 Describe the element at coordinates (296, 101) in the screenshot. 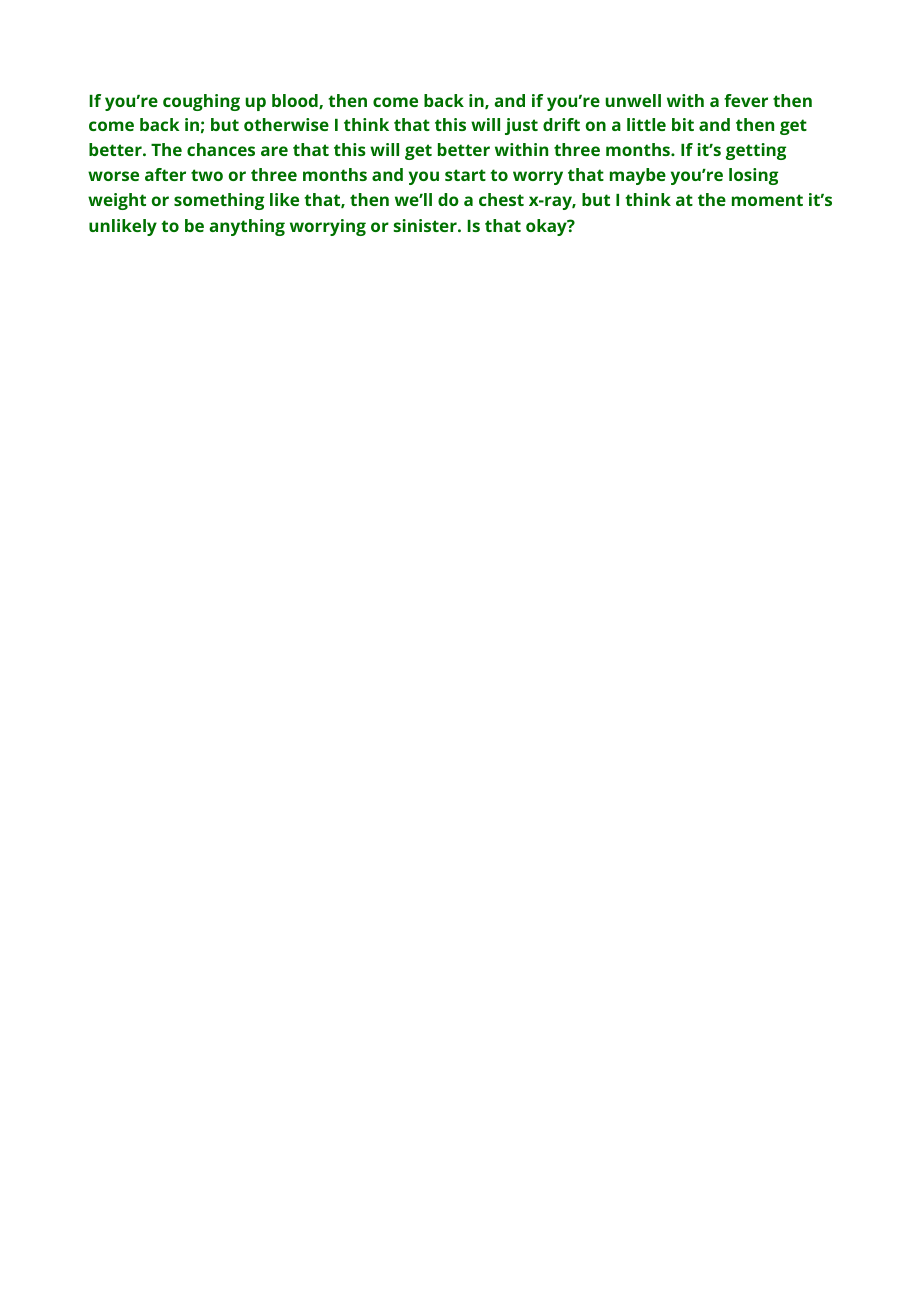

I see `blood` at that location.
